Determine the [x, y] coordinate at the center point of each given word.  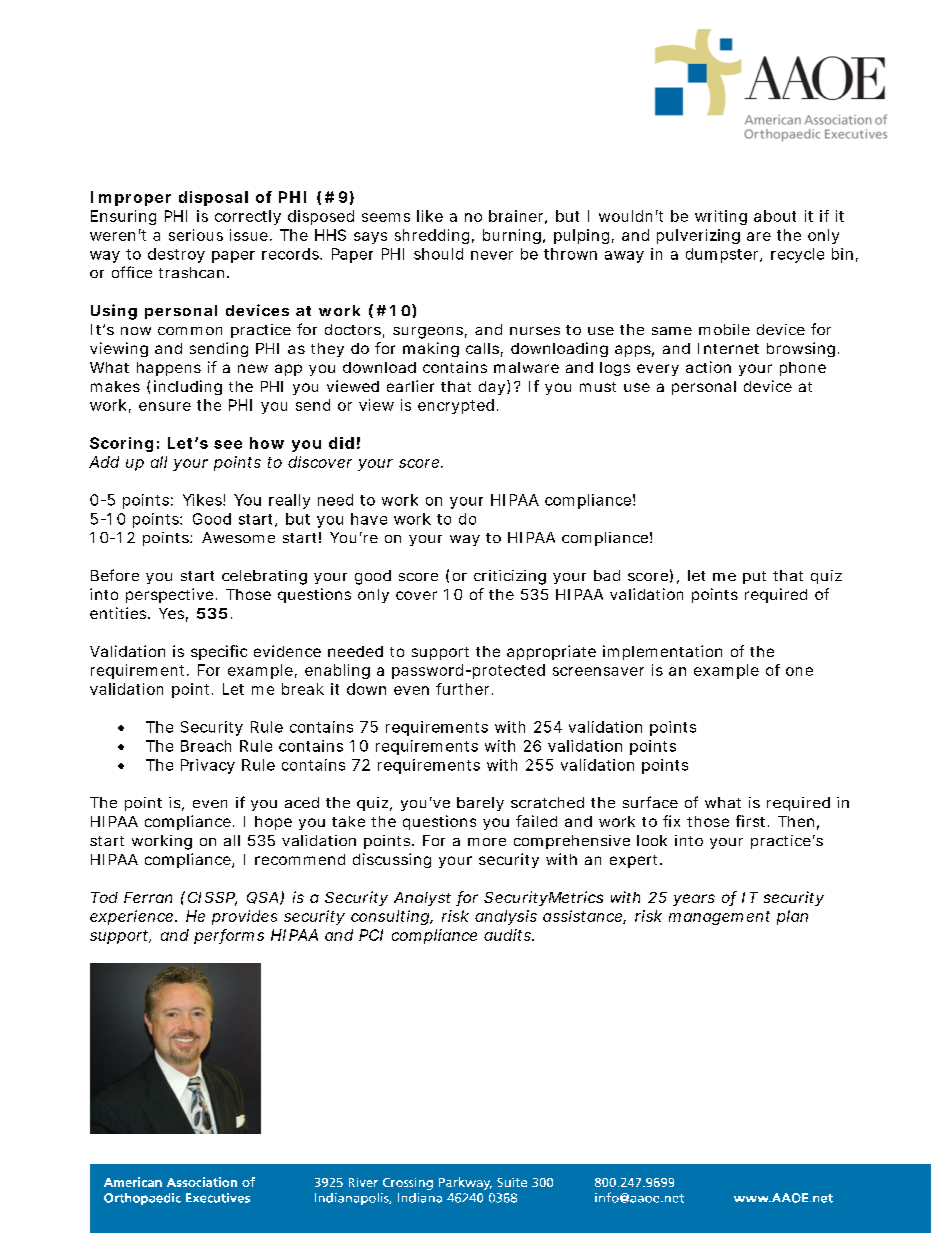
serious [196, 235]
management [719, 918]
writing [721, 217]
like [430, 216]
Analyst [422, 899]
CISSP [212, 899]
